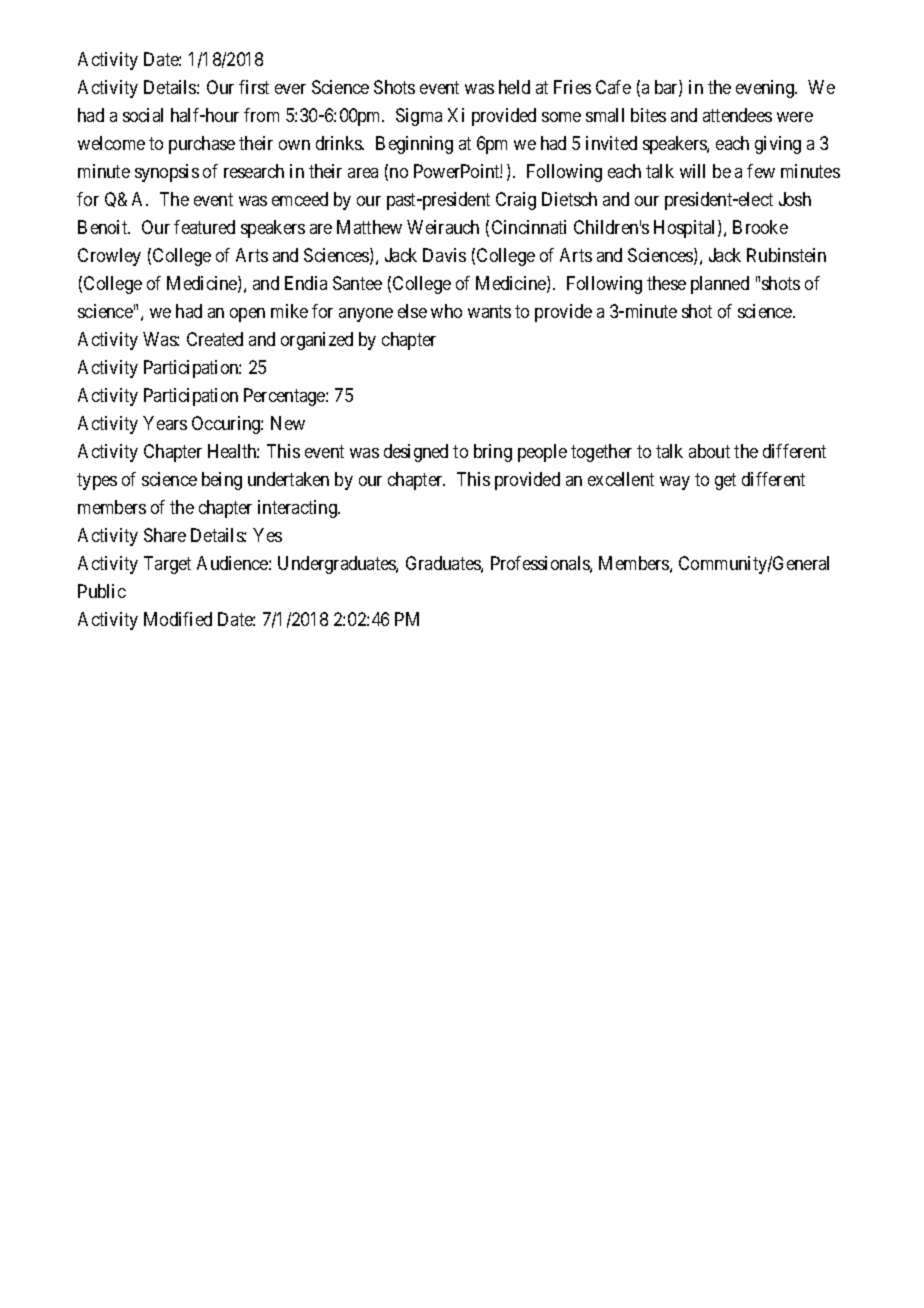  Describe the element at coordinates (737, 115) in the image. I see `attendees` at that location.
